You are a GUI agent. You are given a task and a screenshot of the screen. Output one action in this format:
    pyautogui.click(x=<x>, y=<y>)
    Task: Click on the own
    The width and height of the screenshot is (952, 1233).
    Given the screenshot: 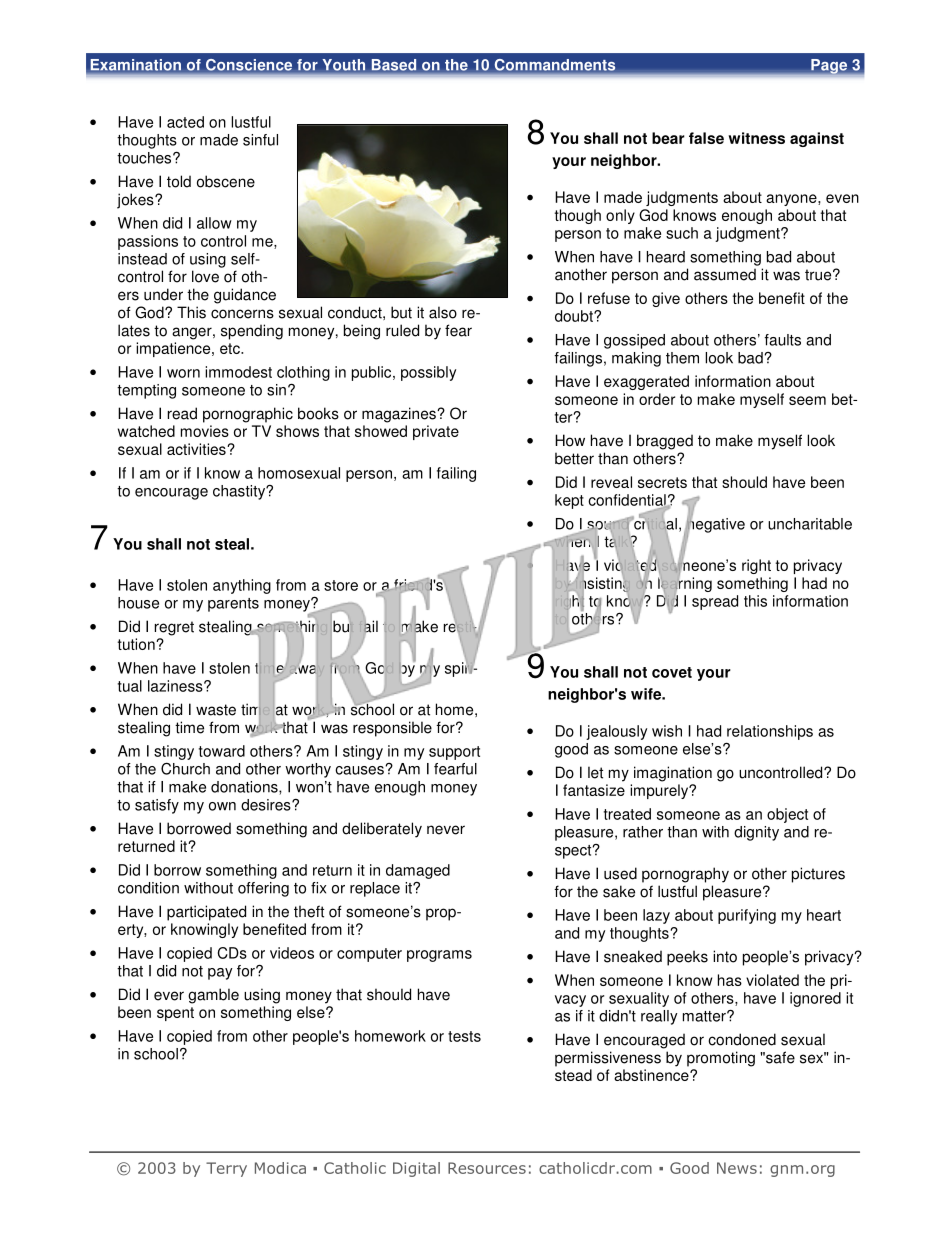 What is the action you would take?
    pyautogui.click(x=222, y=806)
